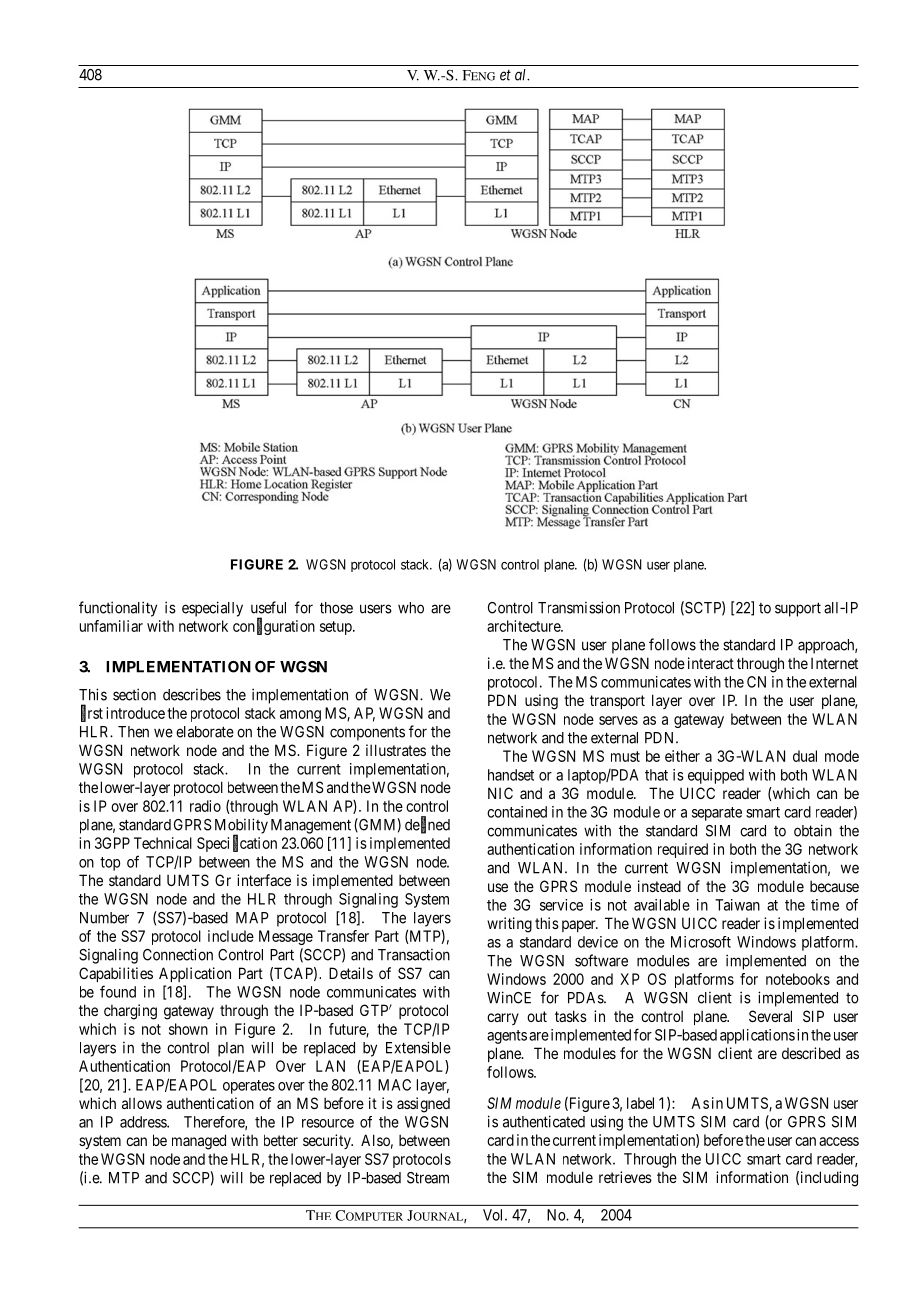  Describe the element at coordinates (199, 1142) in the screenshot. I see `managed` at that location.
